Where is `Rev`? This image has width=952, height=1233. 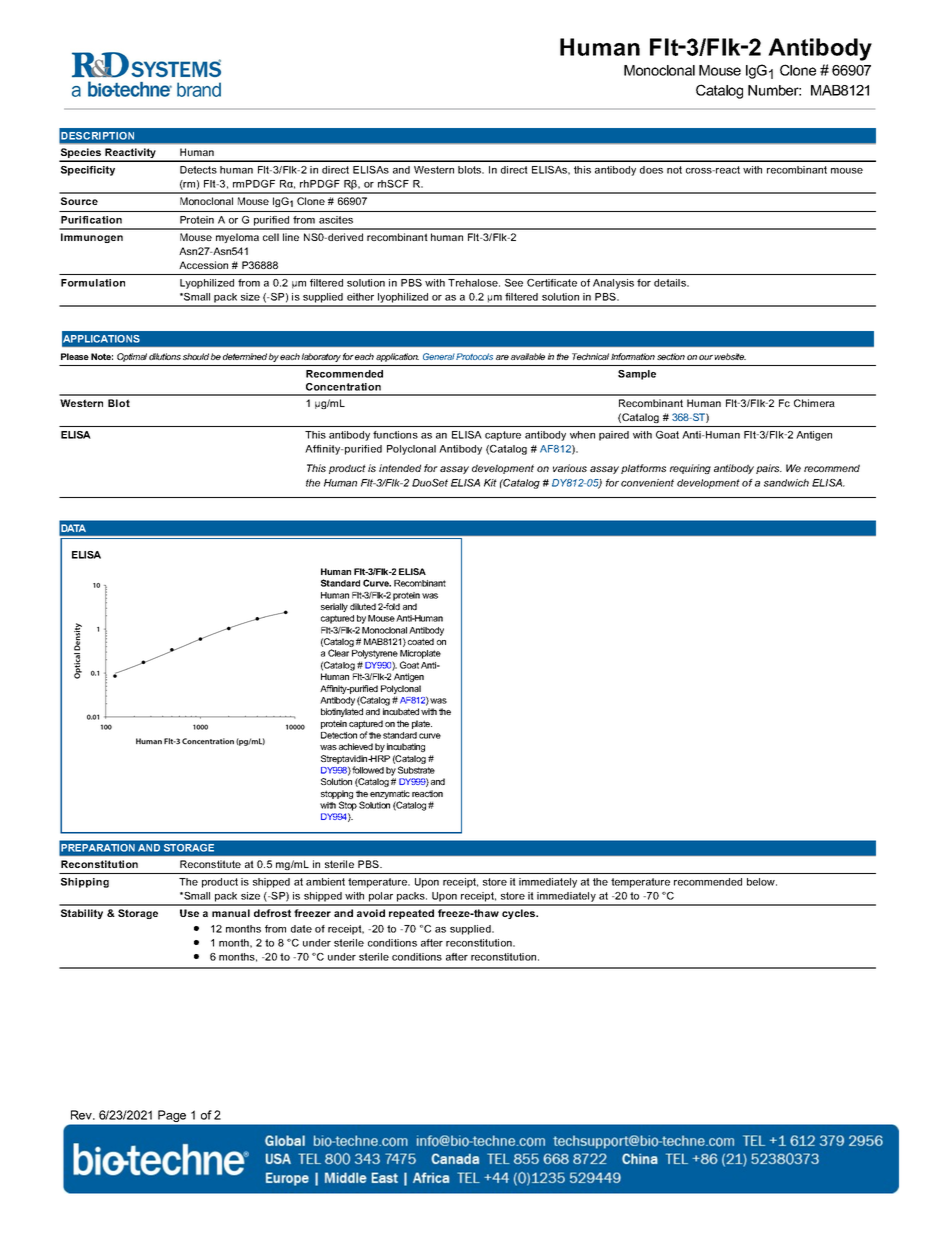 Rev is located at coordinates (82, 1115).
